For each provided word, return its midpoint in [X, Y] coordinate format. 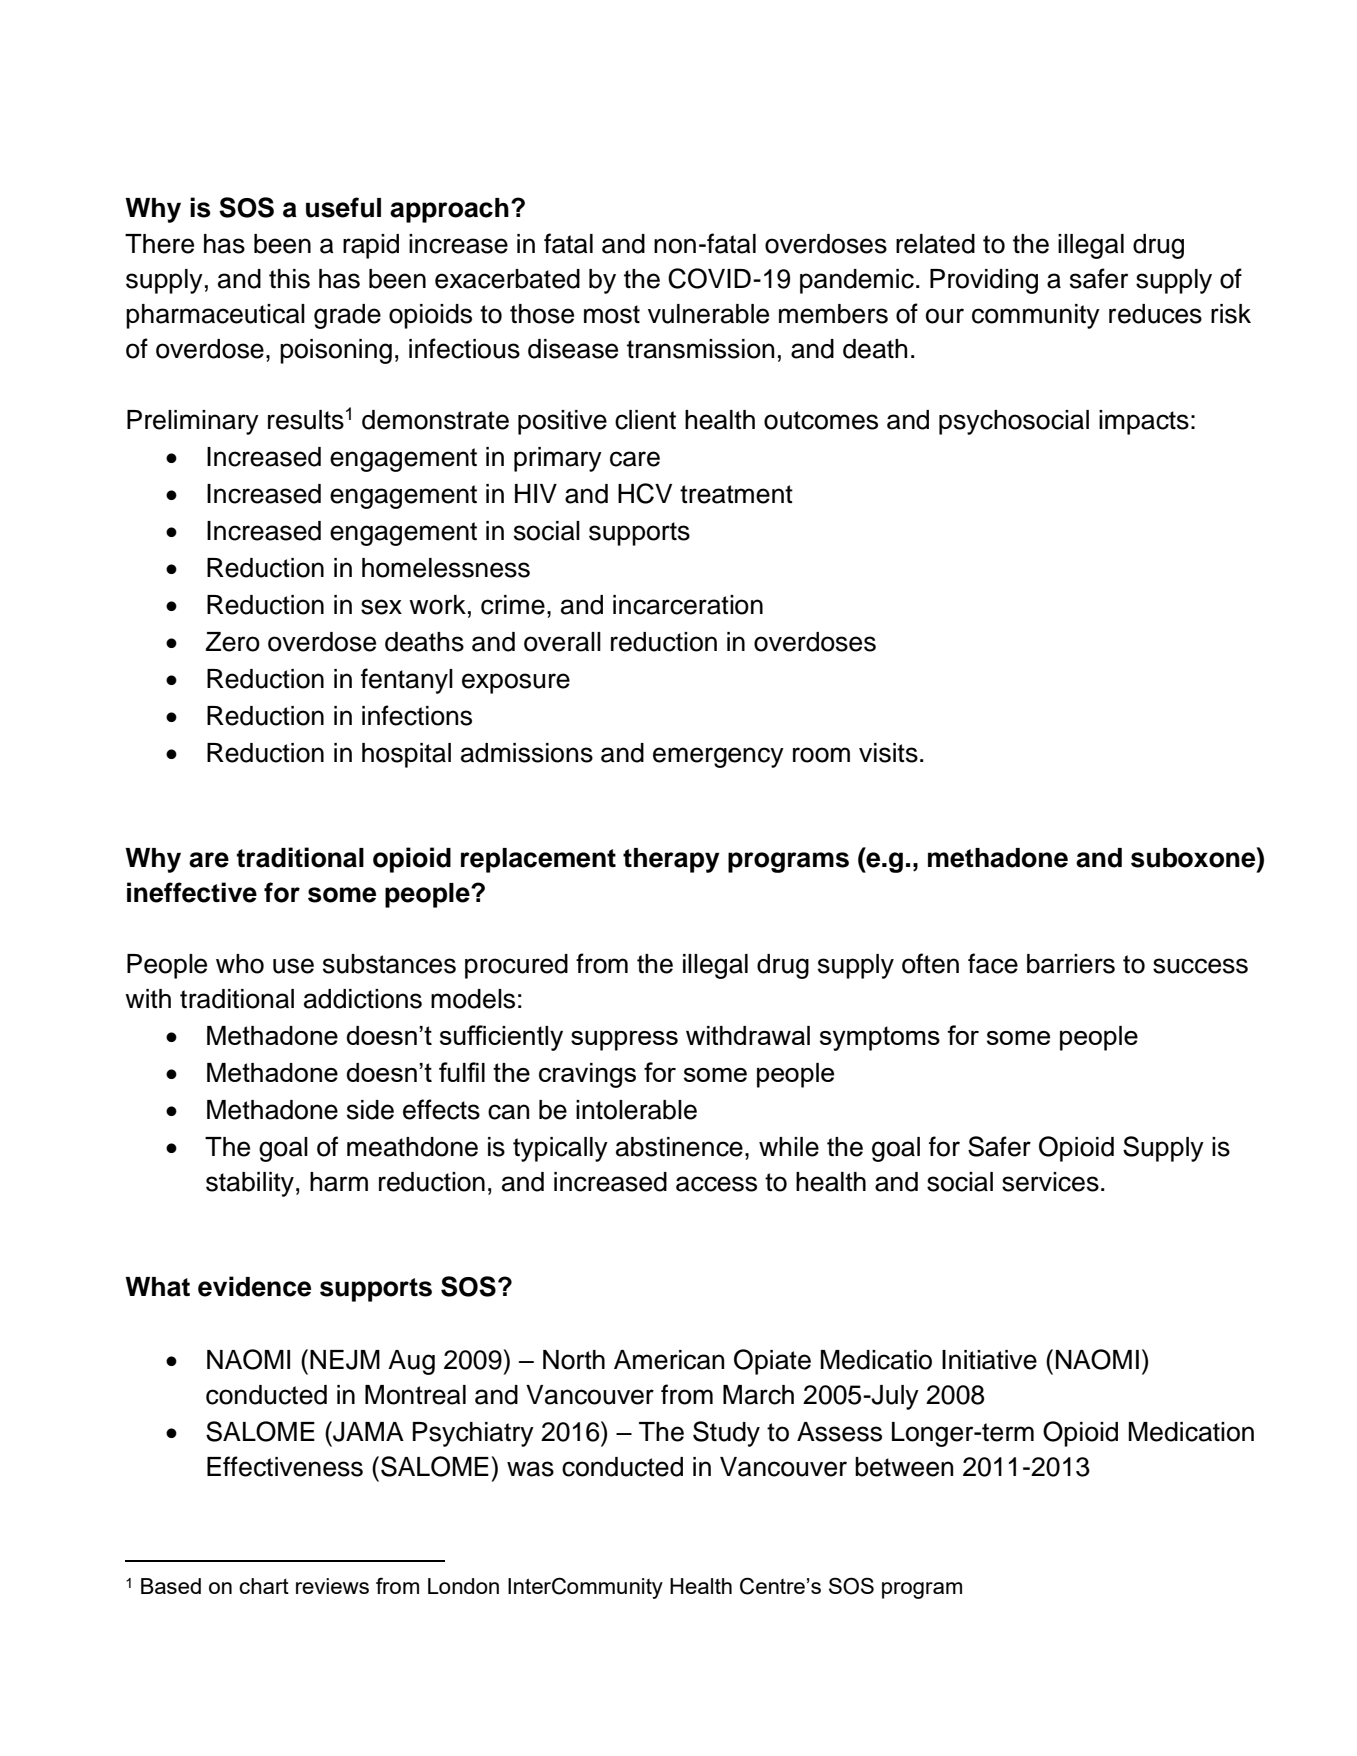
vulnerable [708, 314]
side [370, 1110]
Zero [233, 642]
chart [264, 1586]
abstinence [679, 1147]
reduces [1155, 314]
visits [888, 753]
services [1050, 1182]
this [289, 279]
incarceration [688, 605]
